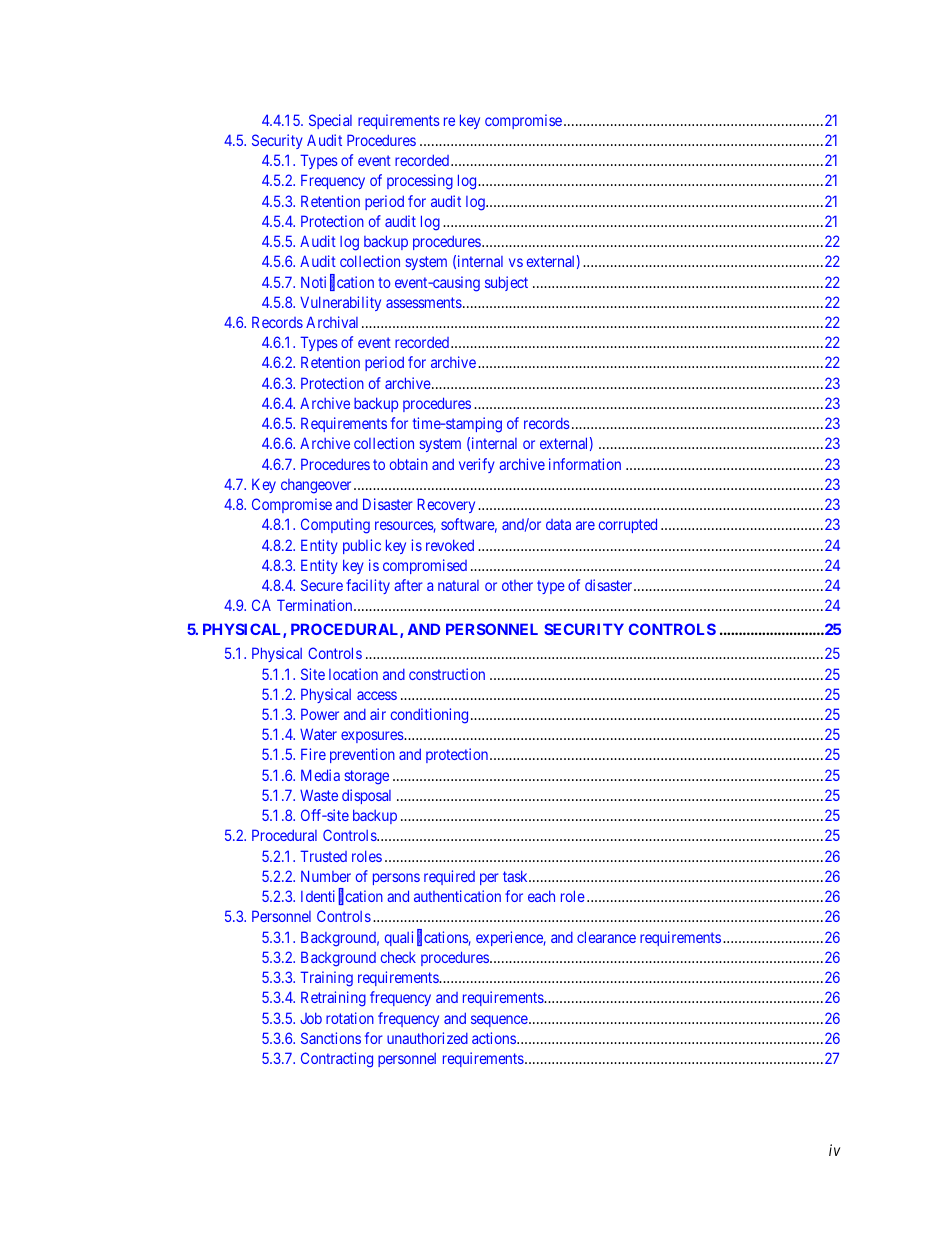  Describe the element at coordinates (330, 121) in the screenshot. I see `Special` at that location.
